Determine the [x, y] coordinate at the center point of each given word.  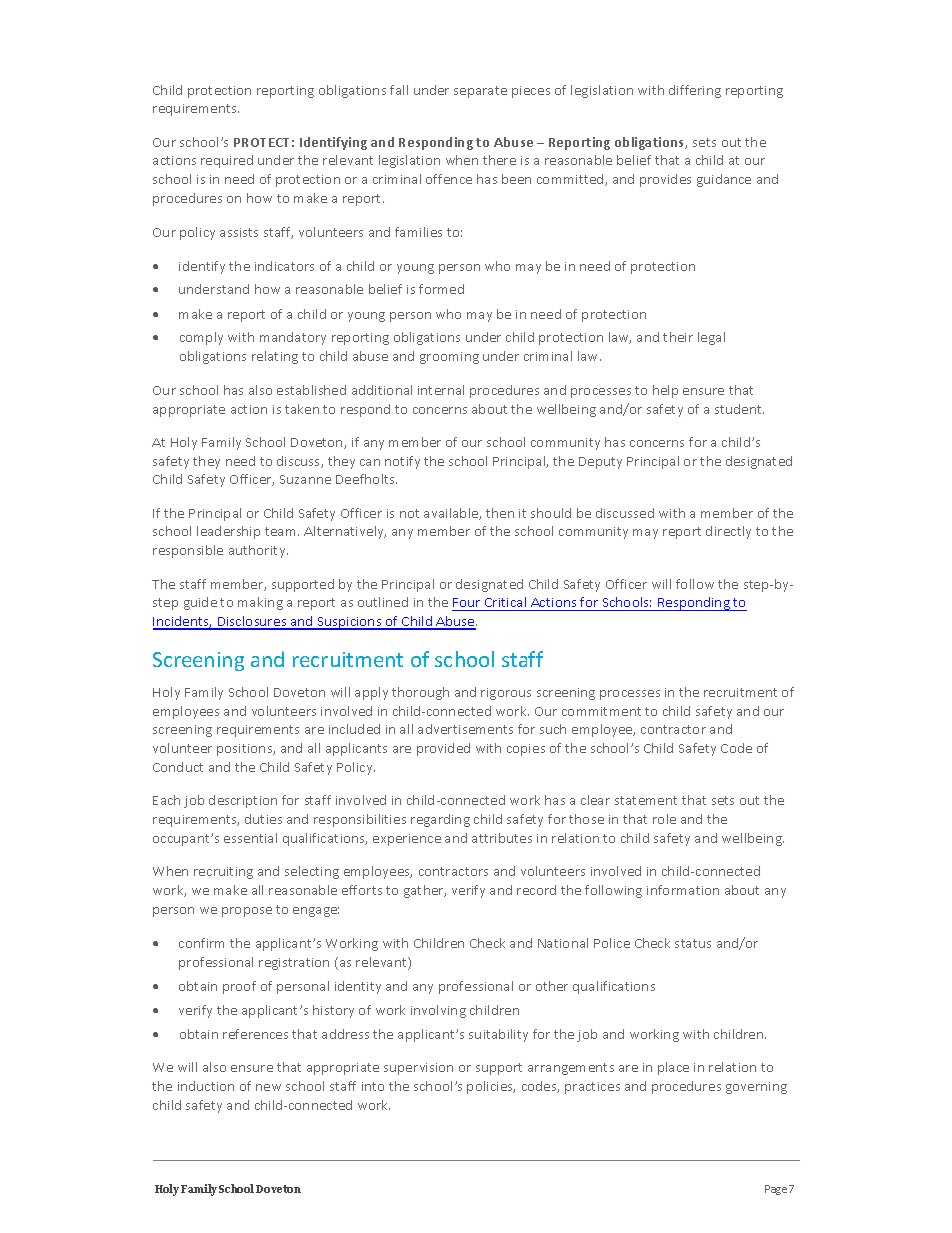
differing [695, 91]
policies [491, 1087]
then [500, 513]
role [664, 819]
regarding [440, 820]
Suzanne [305, 479]
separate [480, 92]
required [227, 161]
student [739, 409]
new [268, 1087]
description [243, 801]
